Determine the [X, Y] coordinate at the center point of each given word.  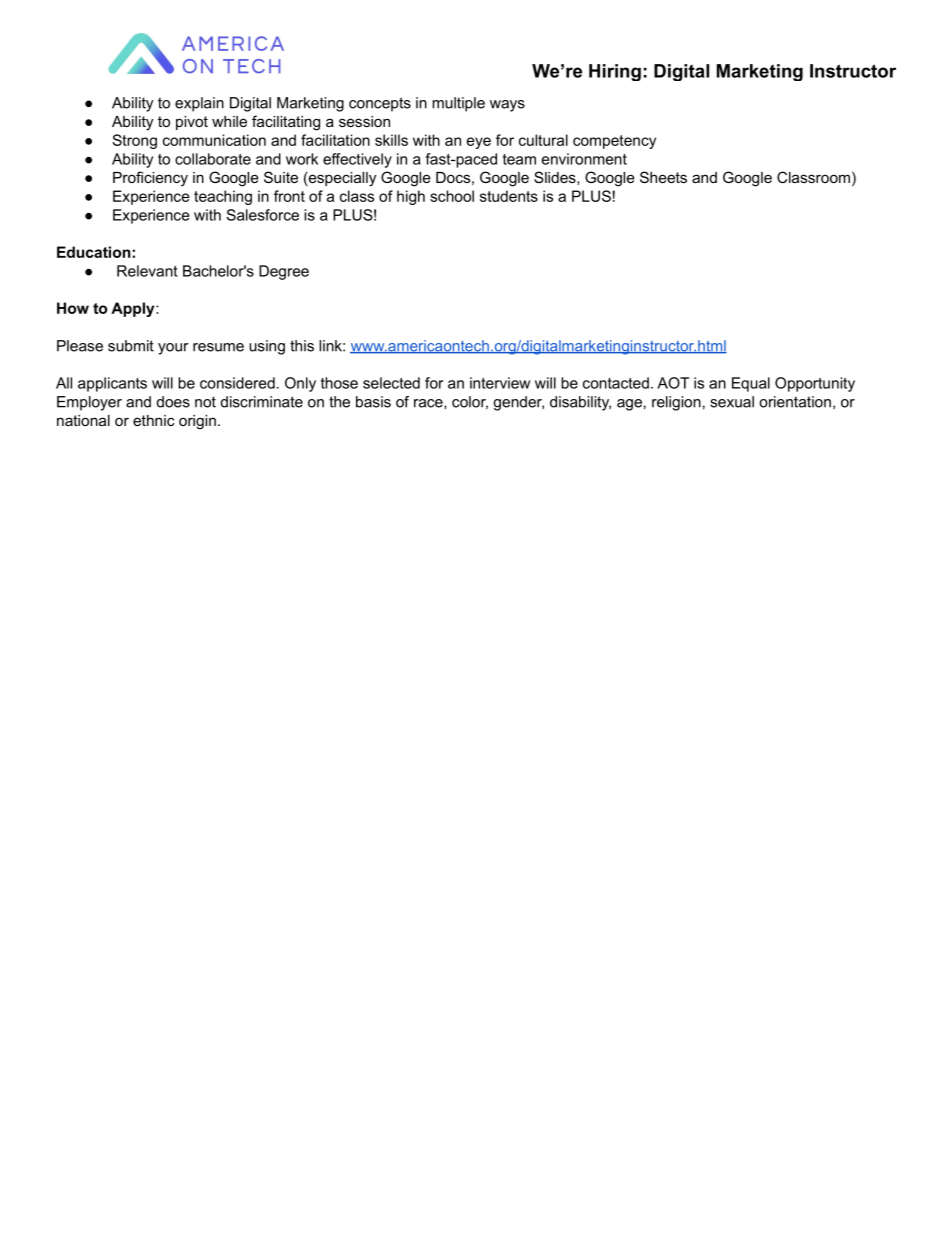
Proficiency [150, 179]
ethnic [154, 420]
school [452, 196]
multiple [458, 104]
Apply [134, 309]
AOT [673, 383]
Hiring [615, 72]
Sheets [663, 177]
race [429, 403]
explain [199, 104]
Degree [284, 272]
